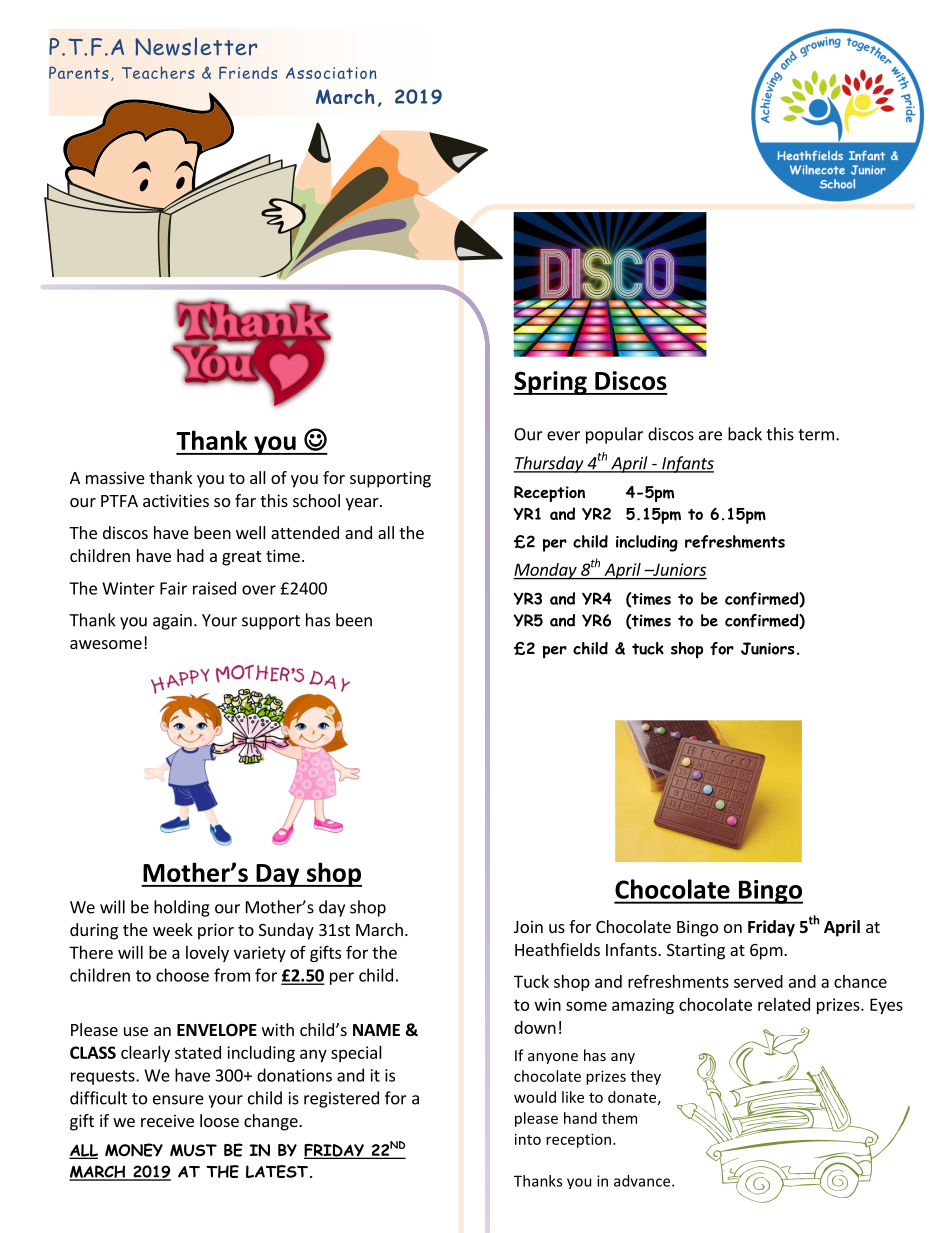  I want to click on Starting, so click(696, 951).
